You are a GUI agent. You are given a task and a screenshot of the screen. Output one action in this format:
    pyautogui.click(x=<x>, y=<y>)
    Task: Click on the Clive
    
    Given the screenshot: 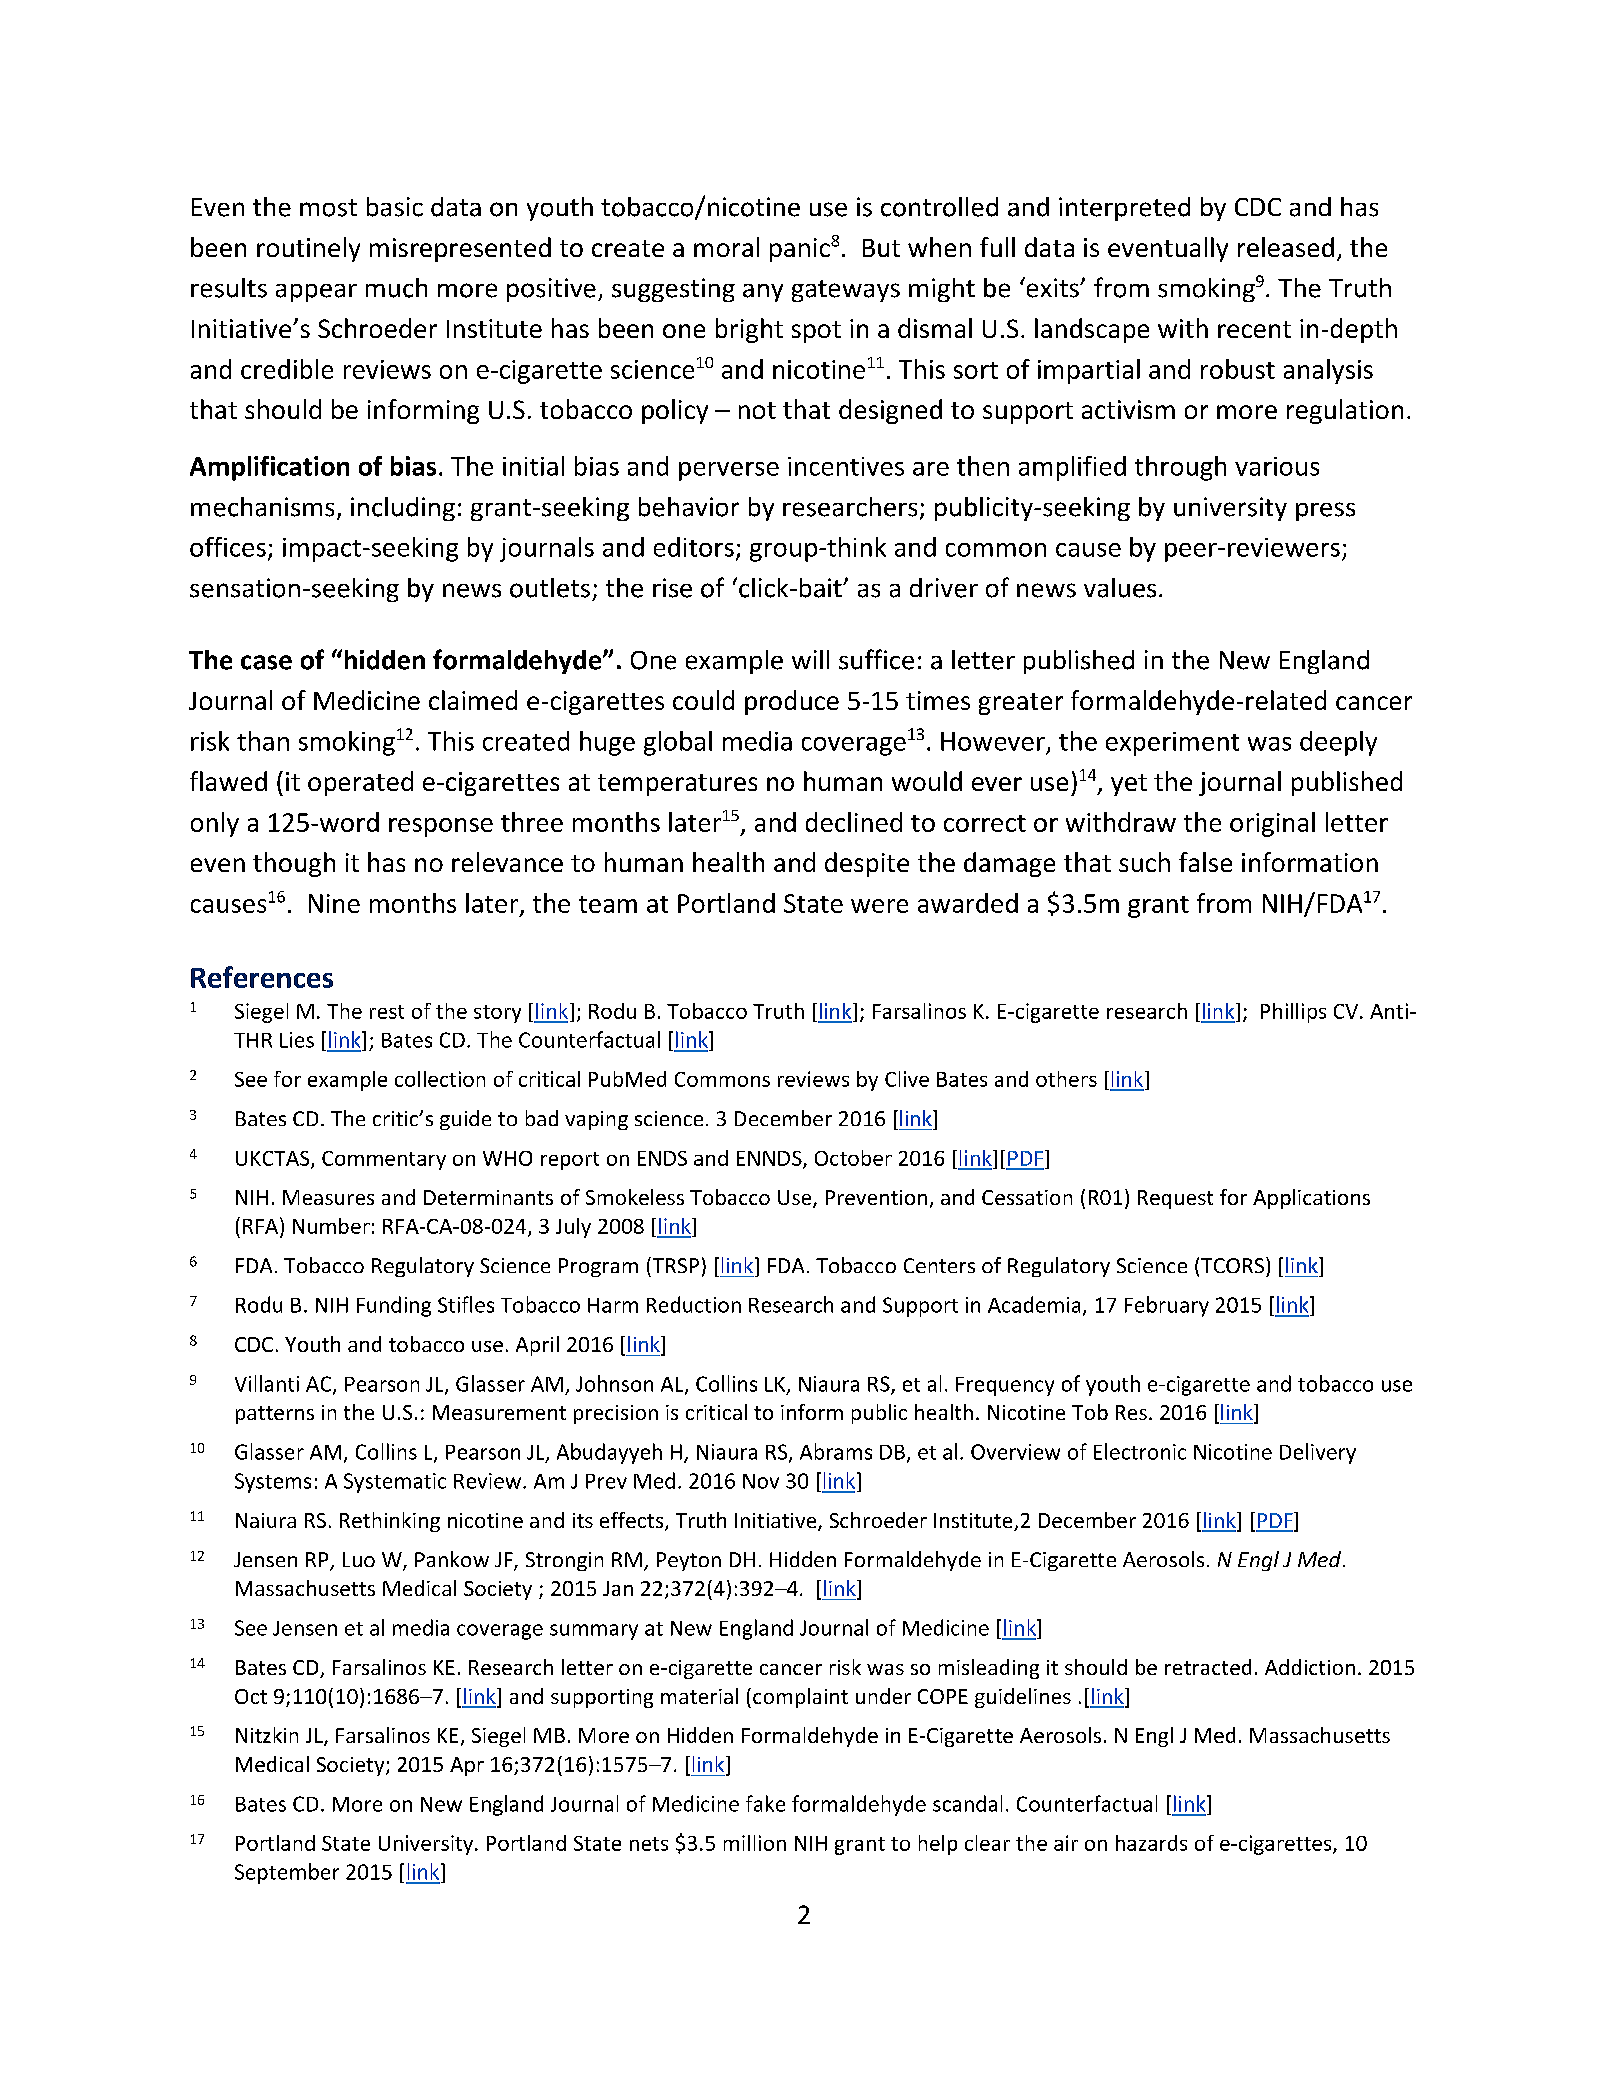 What is the action you would take?
    pyautogui.click(x=907, y=1079)
